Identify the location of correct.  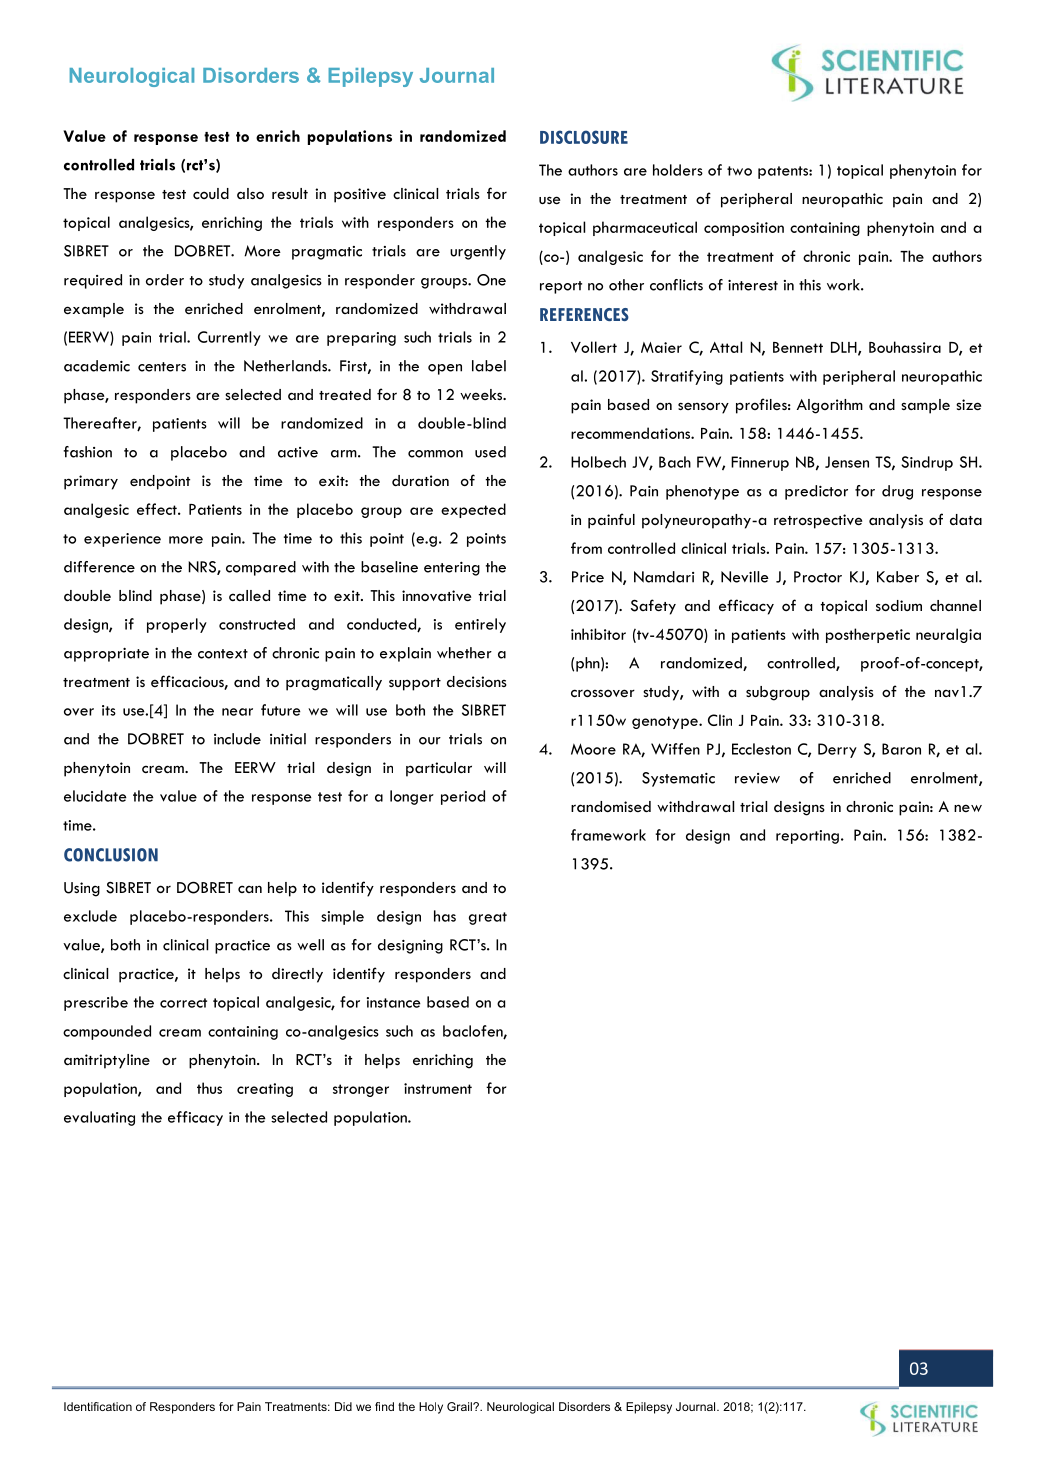
(183, 1003).
